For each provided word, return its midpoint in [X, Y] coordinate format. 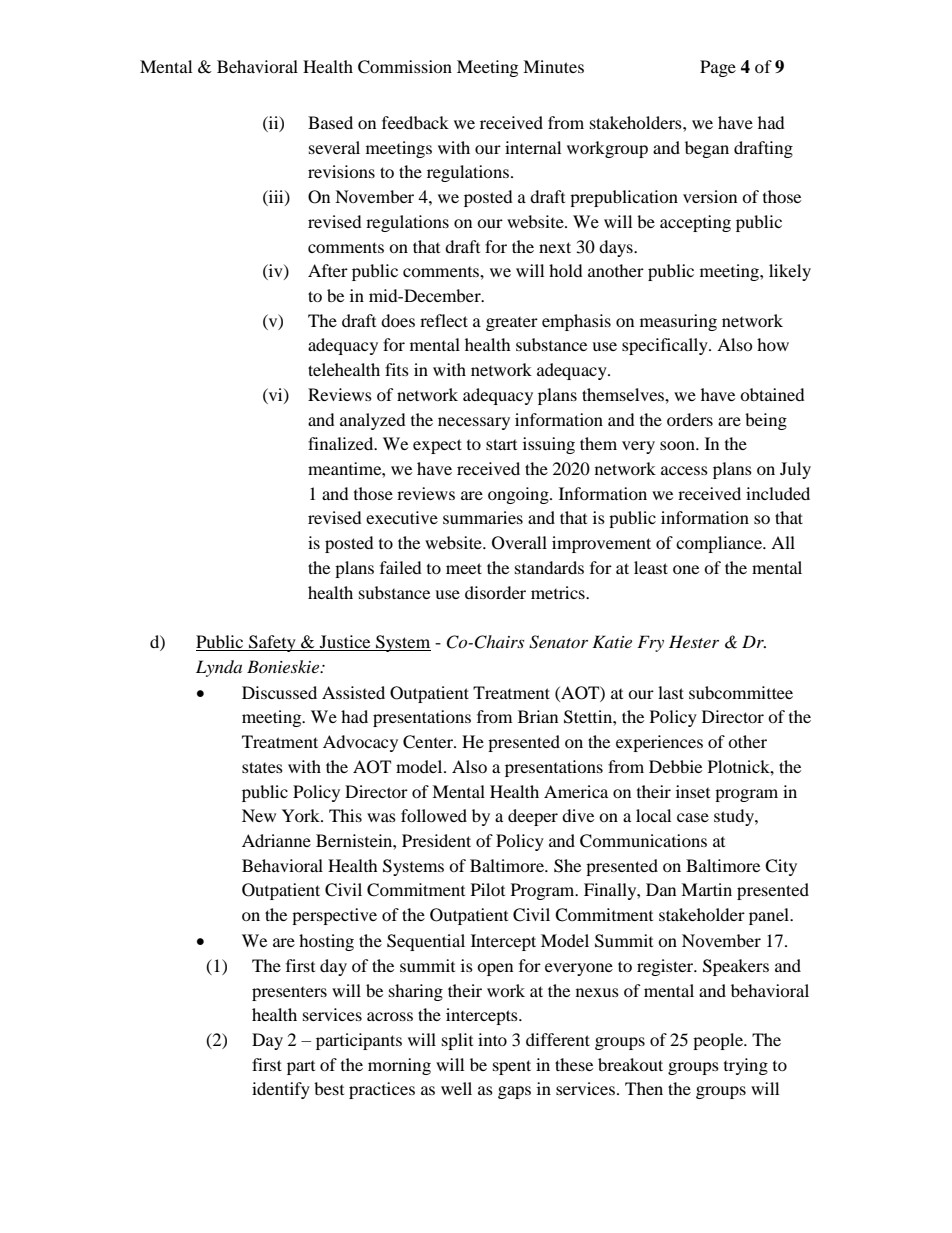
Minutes [553, 66]
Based [330, 122]
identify [281, 1090]
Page [718, 68]
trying [746, 1066]
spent [512, 1067]
